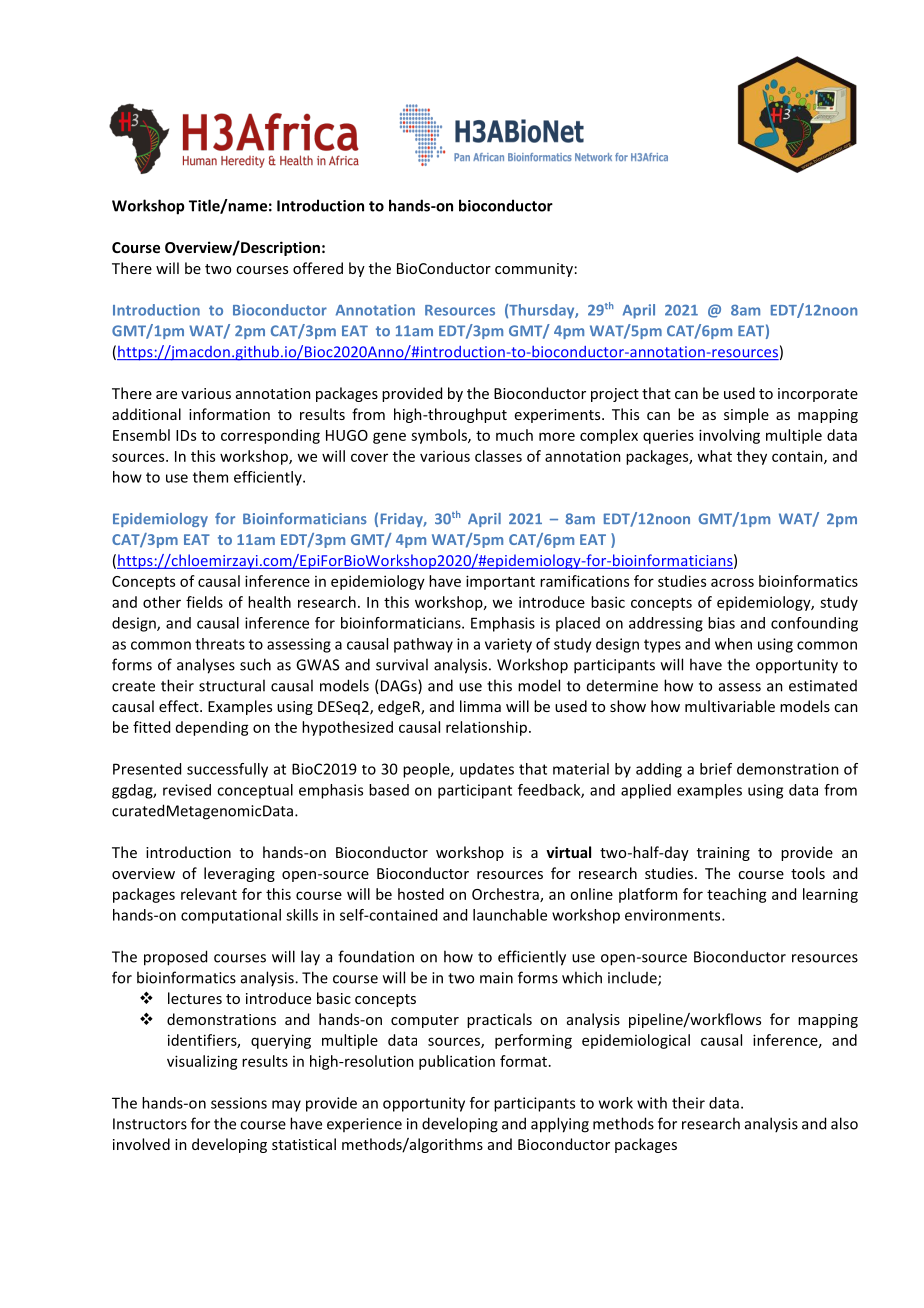  Describe the element at coordinates (568, 852) in the page. I see `virtual` at that location.
